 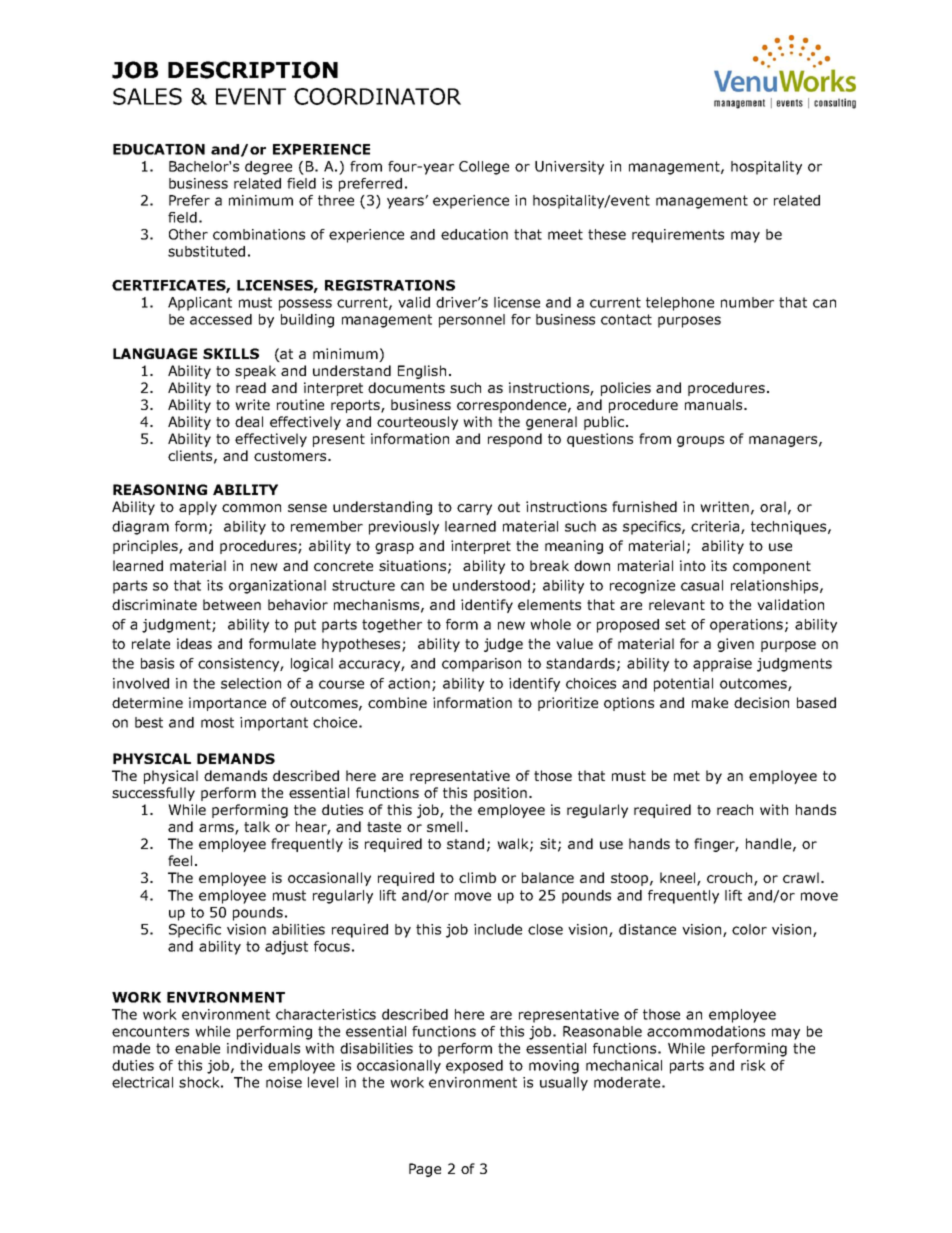 What do you see at coordinates (231, 353) in the page?
I see `SKILLS` at bounding box center [231, 353].
